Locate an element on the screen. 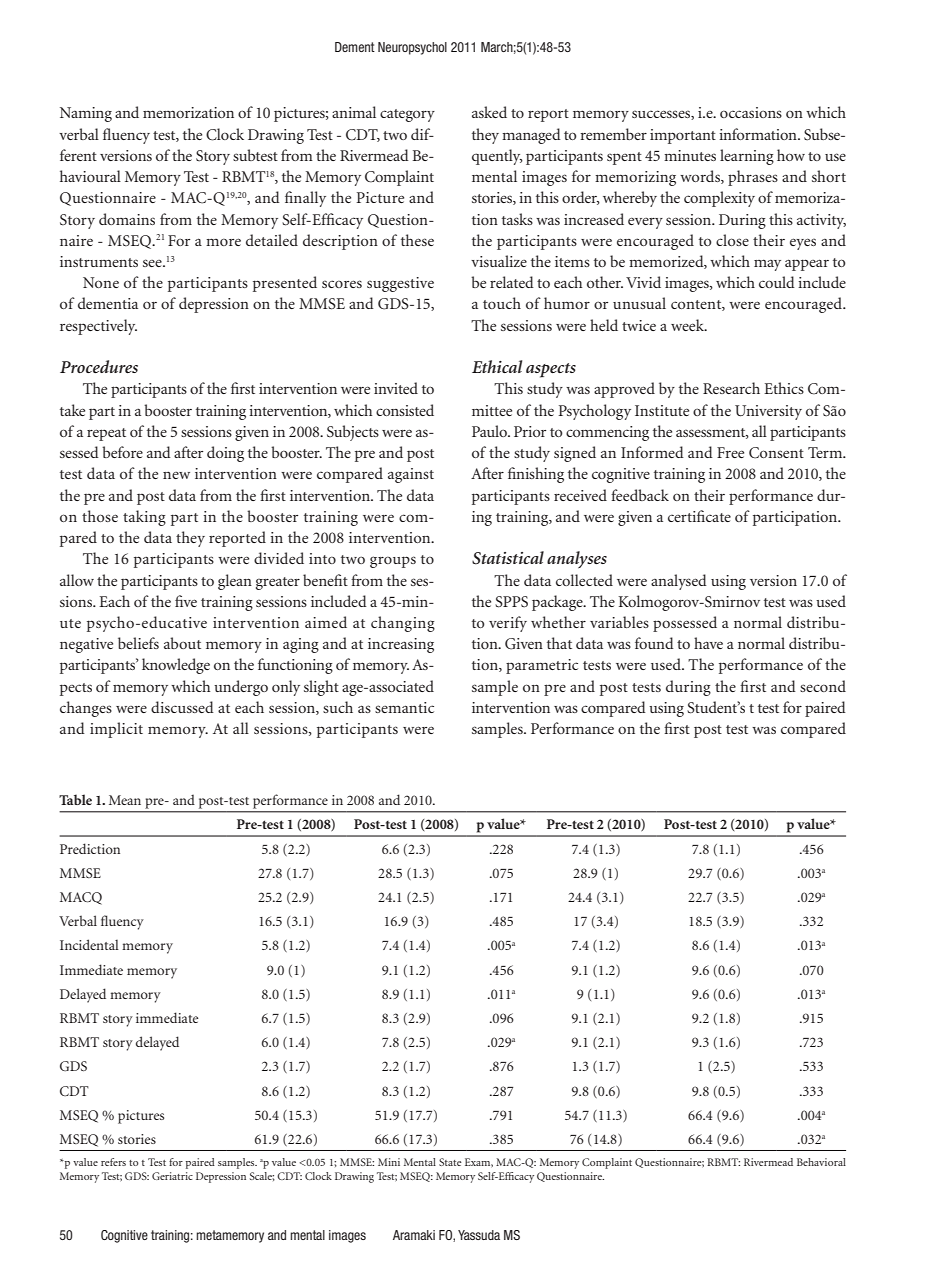 The height and width of the screenshot is (1277, 952). semantic is located at coordinates (404, 707).
